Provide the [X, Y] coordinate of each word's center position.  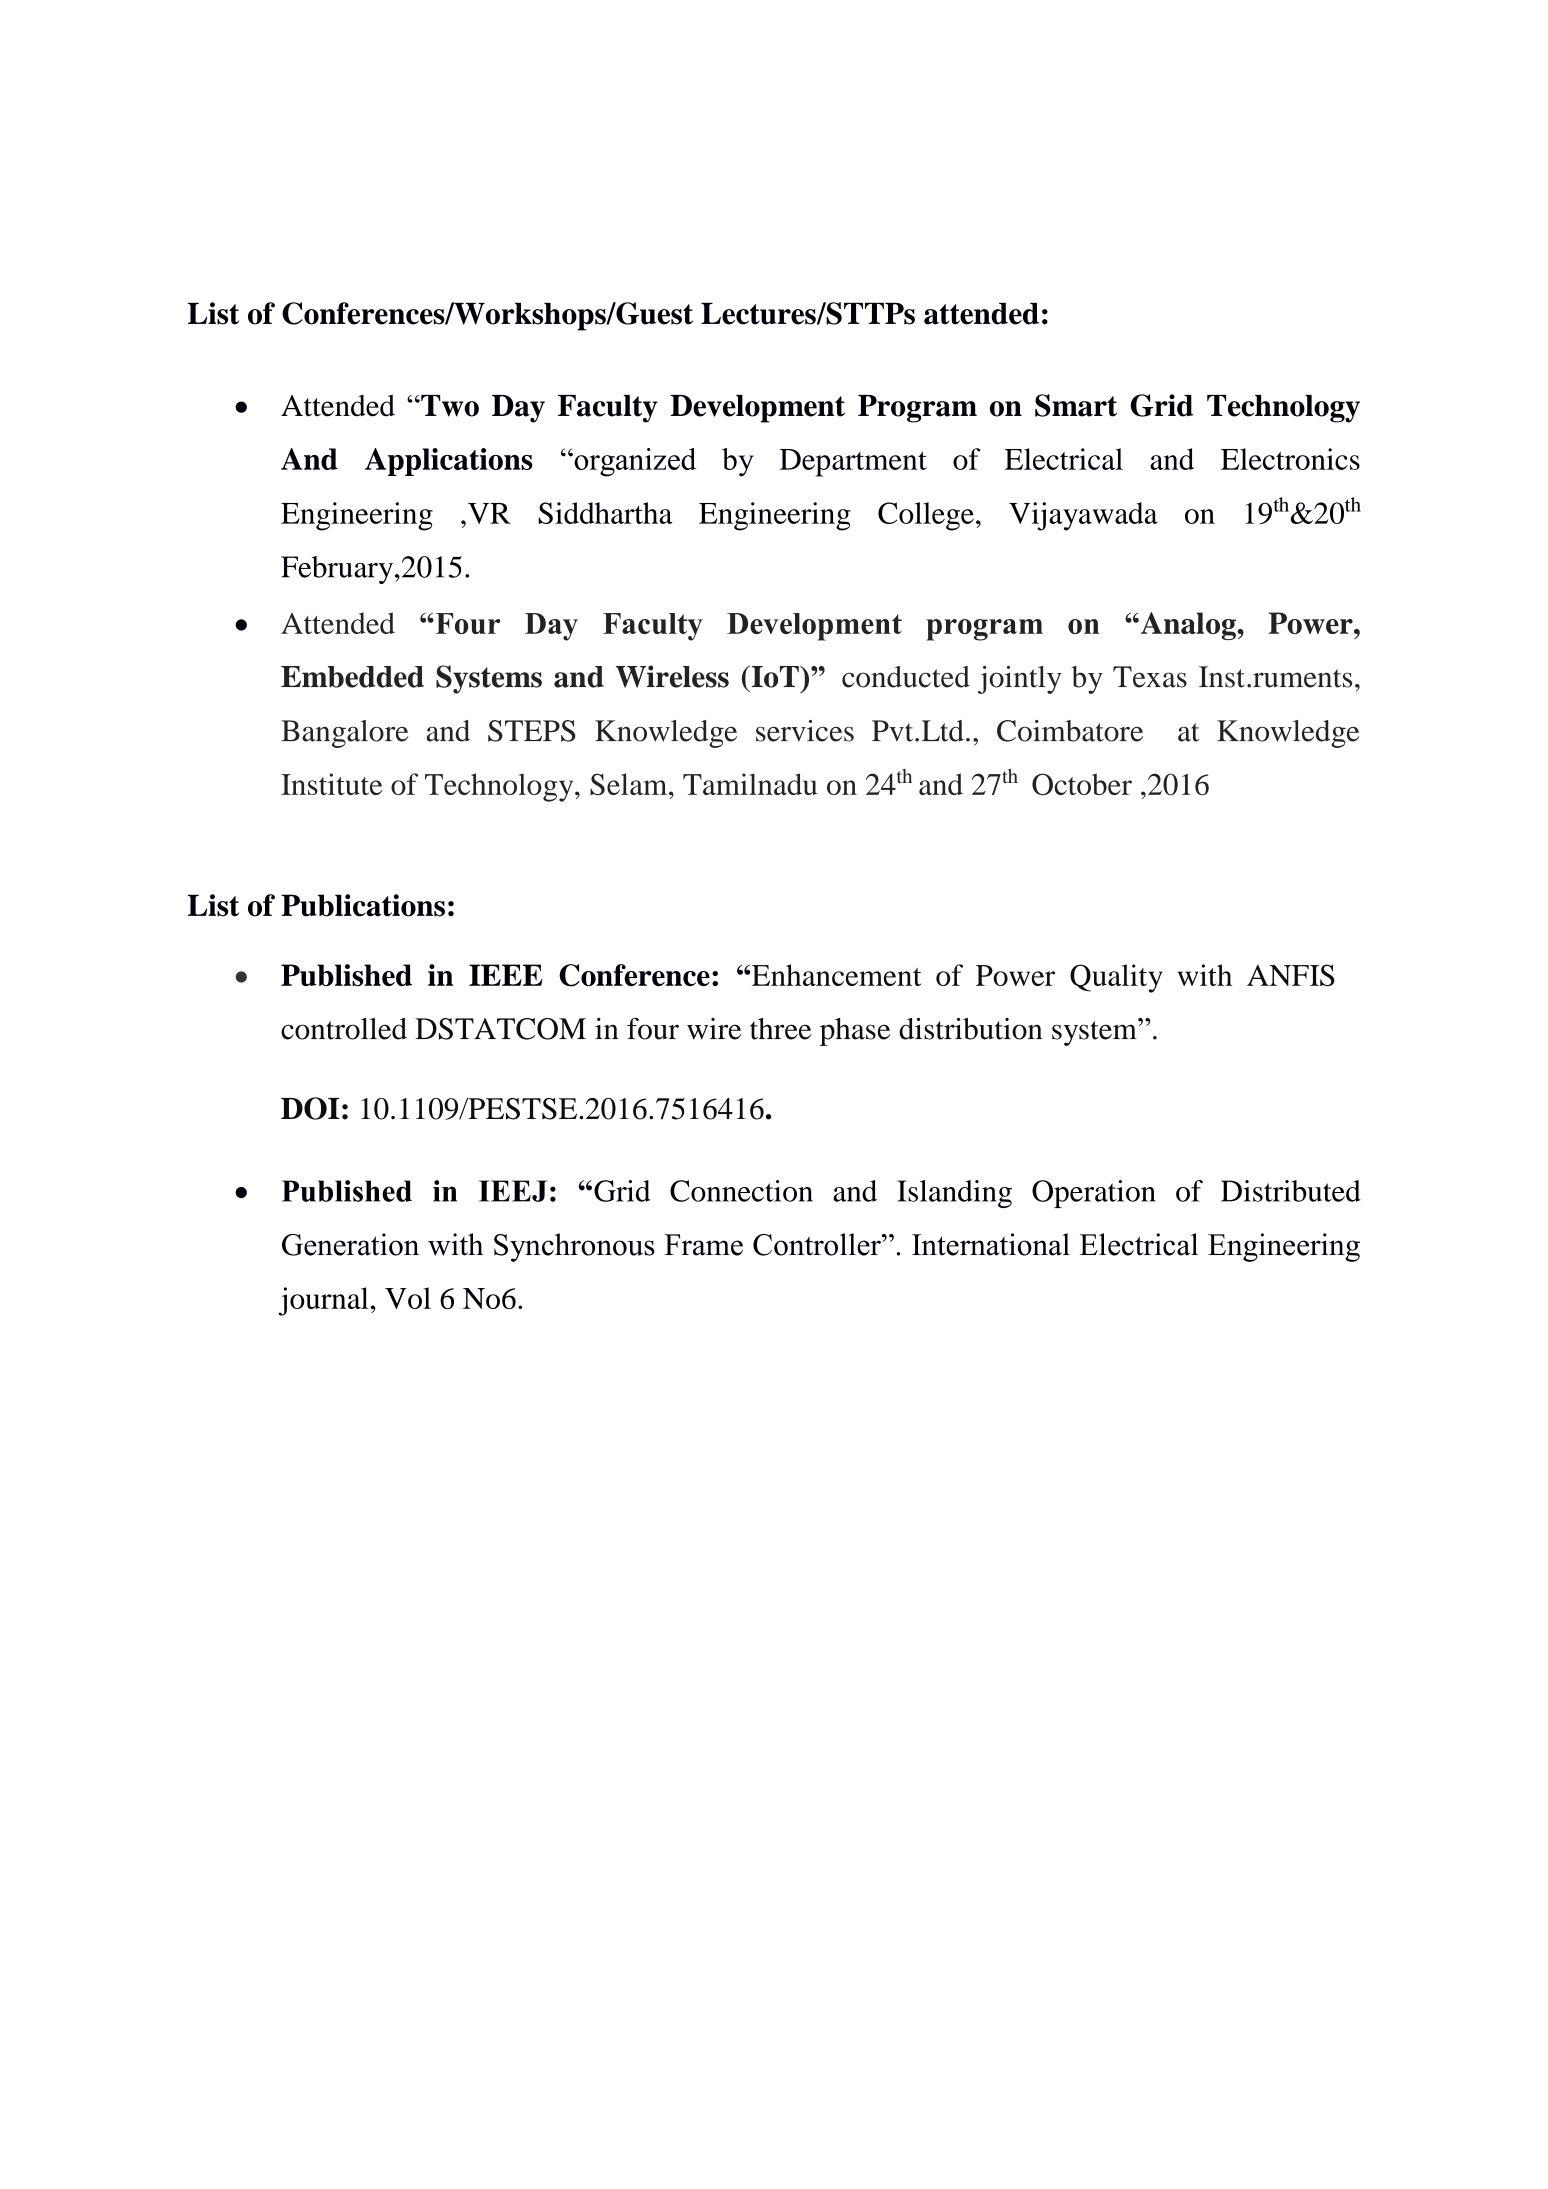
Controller [818, 1244]
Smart [1076, 405]
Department [853, 463]
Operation [1094, 1194]
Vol [408, 1298]
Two [449, 406]
